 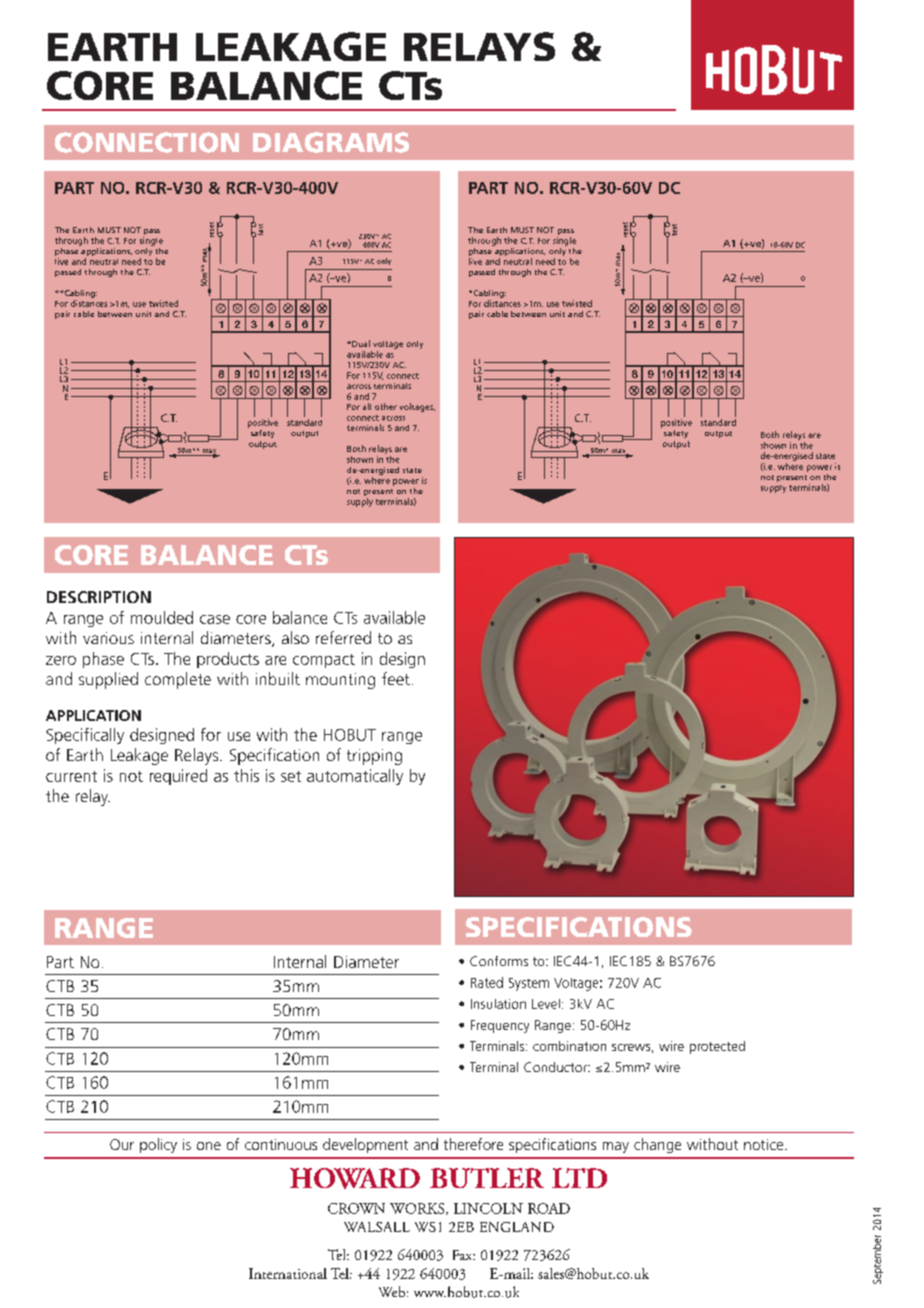 What do you see at coordinates (657, 1145) in the image?
I see `change` at bounding box center [657, 1145].
